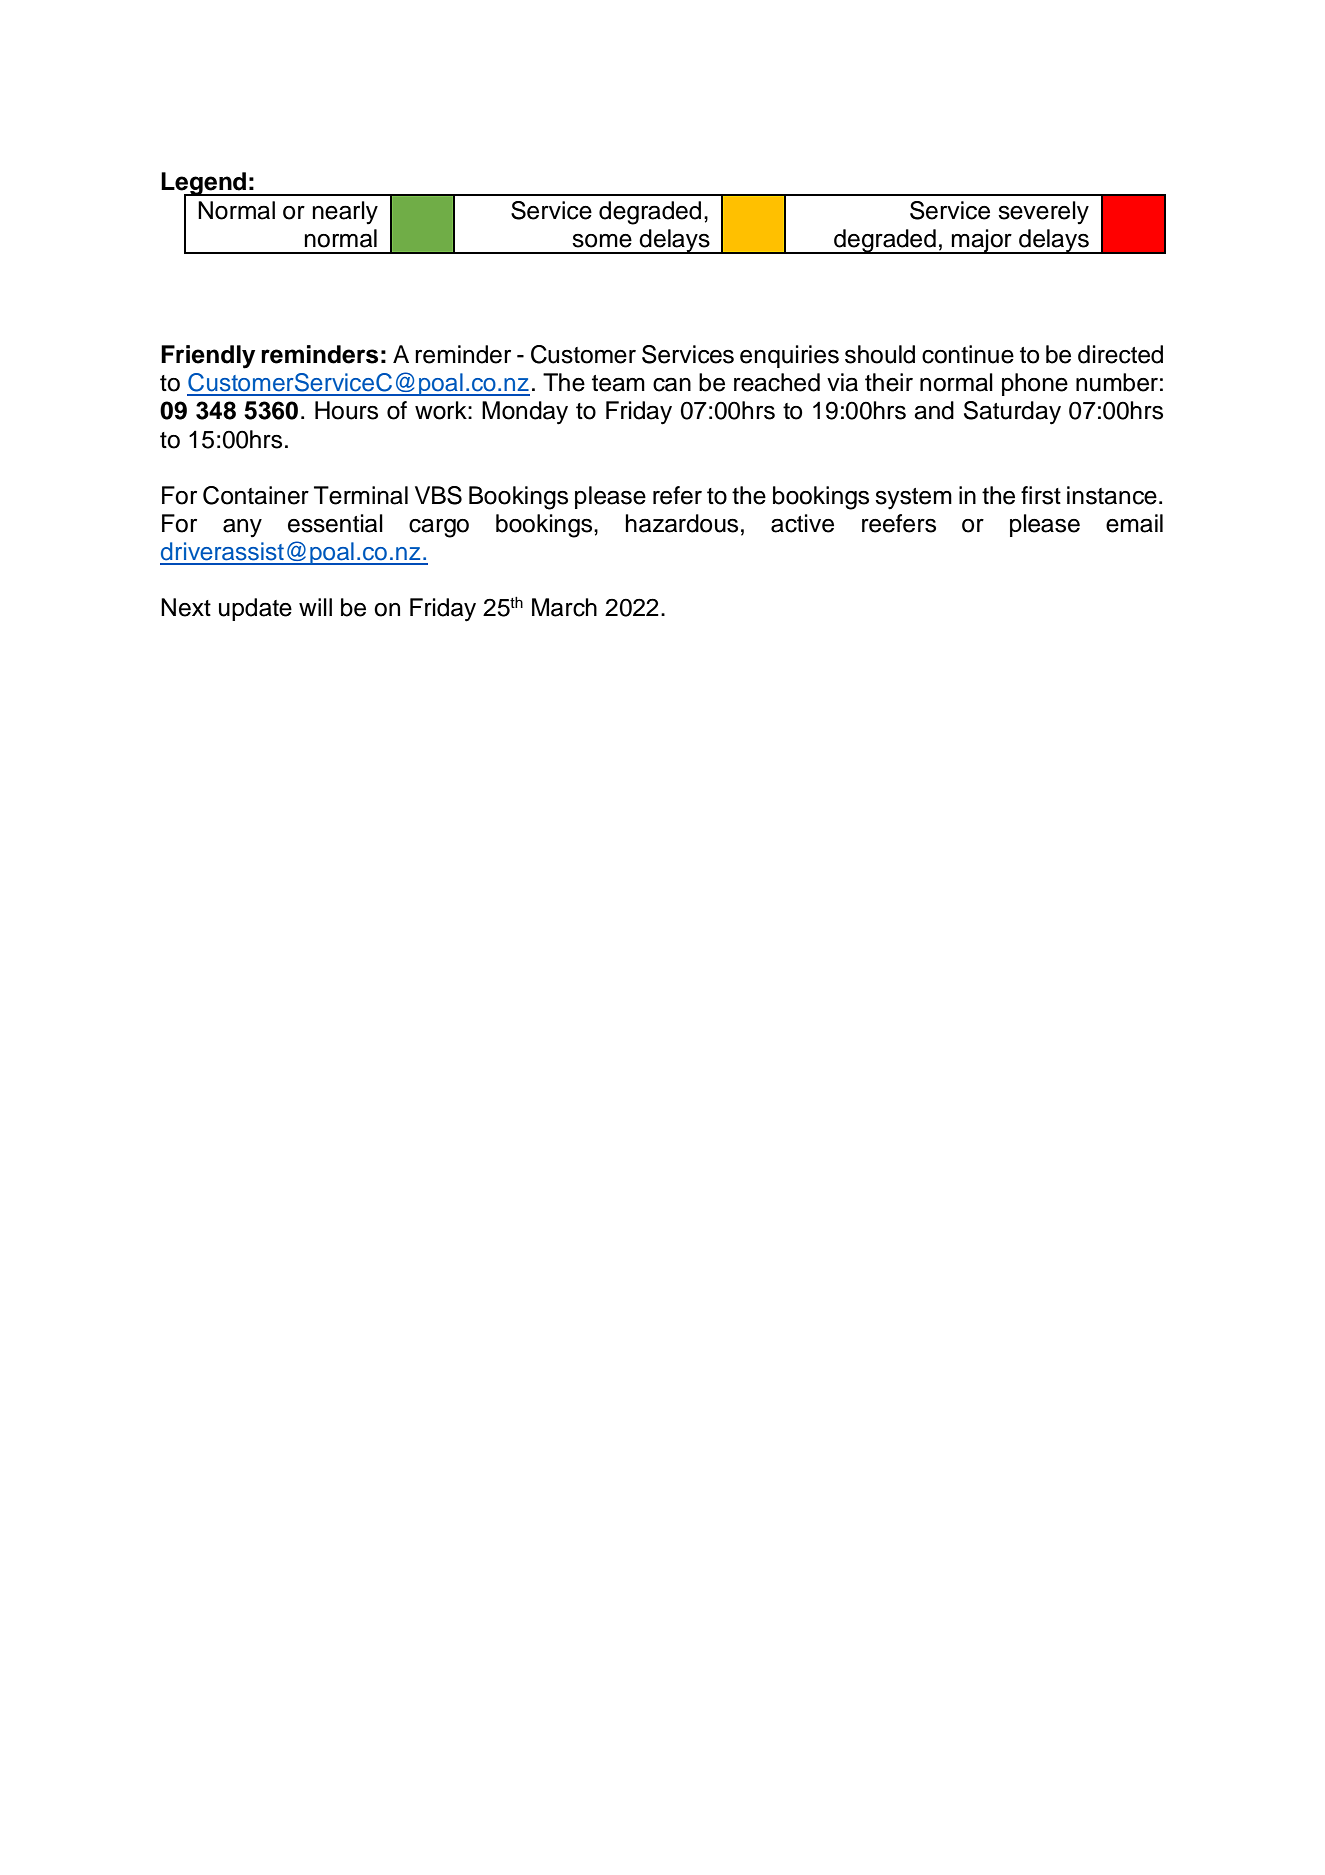 Image resolution: width=1325 pixels, height=1875 pixels. I want to click on enquiries, so click(789, 356).
